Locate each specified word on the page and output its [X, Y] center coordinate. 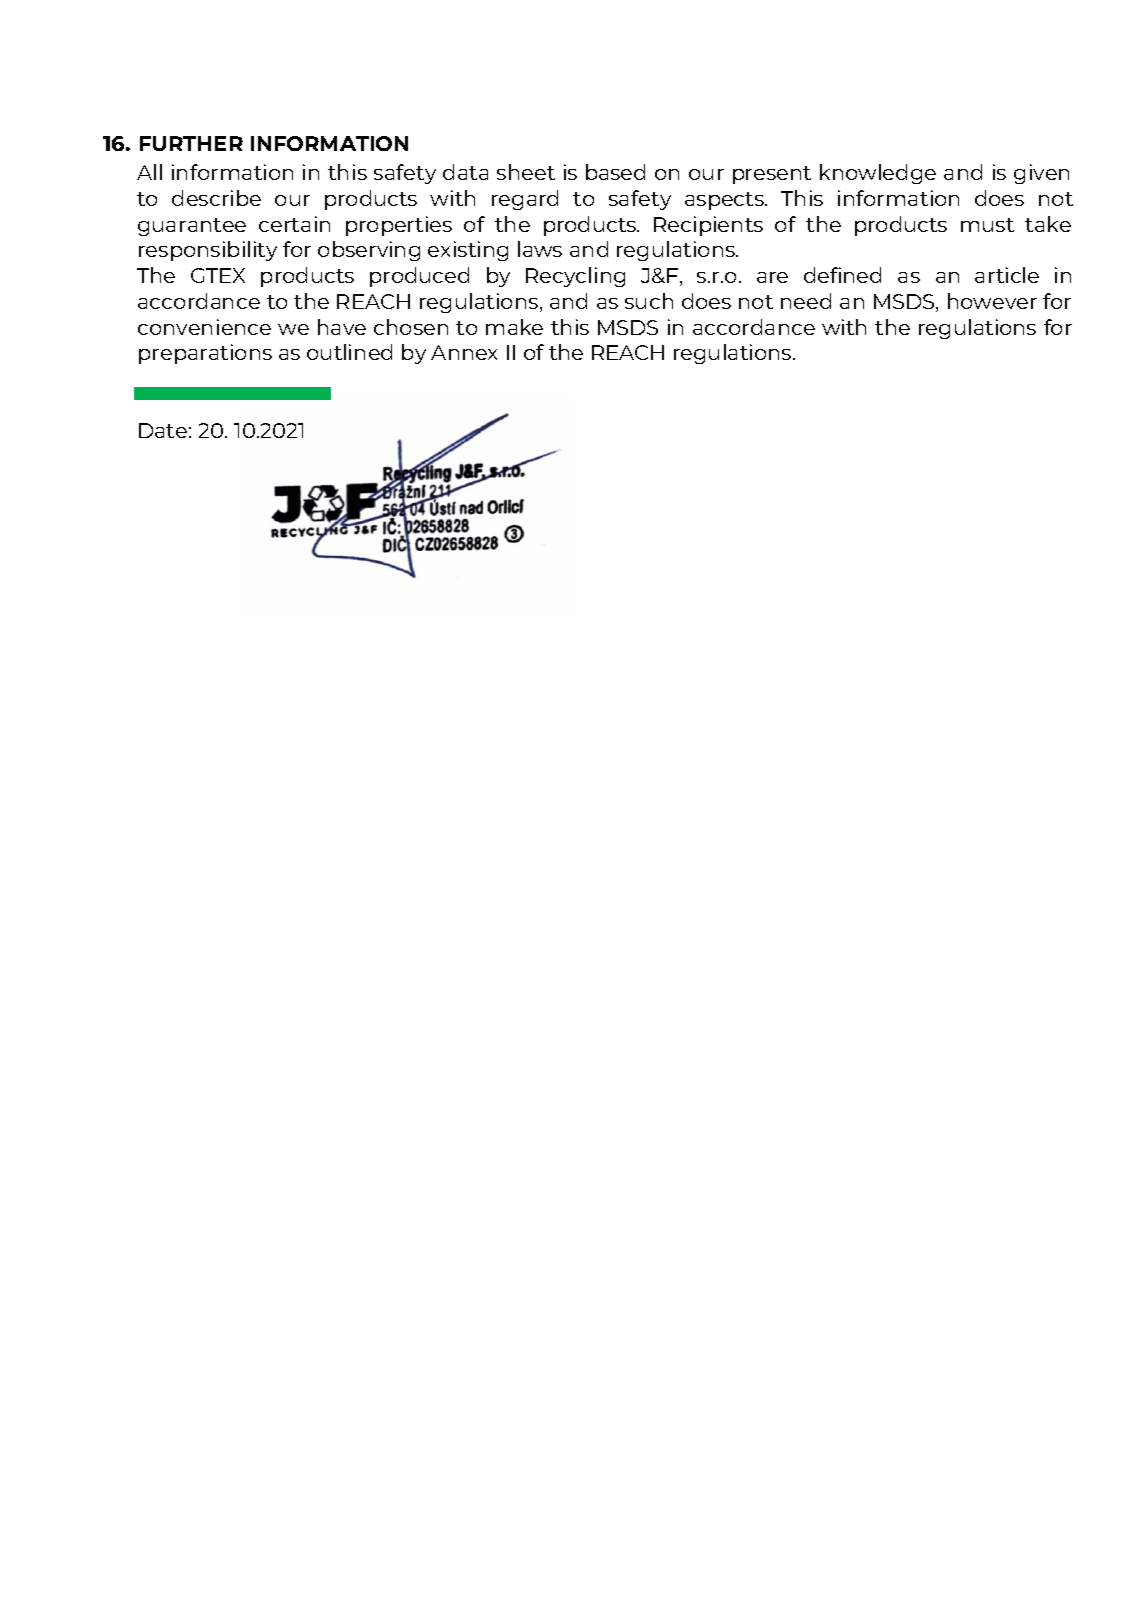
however [992, 301]
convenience [204, 327]
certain [294, 224]
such [649, 301]
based [615, 172]
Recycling [575, 277]
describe [216, 198]
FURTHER [191, 143]
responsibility [208, 251]
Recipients [708, 226]
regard [525, 200]
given [1041, 174]
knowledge [878, 174]
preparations [205, 354]
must [987, 225]
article [1007, 275]
